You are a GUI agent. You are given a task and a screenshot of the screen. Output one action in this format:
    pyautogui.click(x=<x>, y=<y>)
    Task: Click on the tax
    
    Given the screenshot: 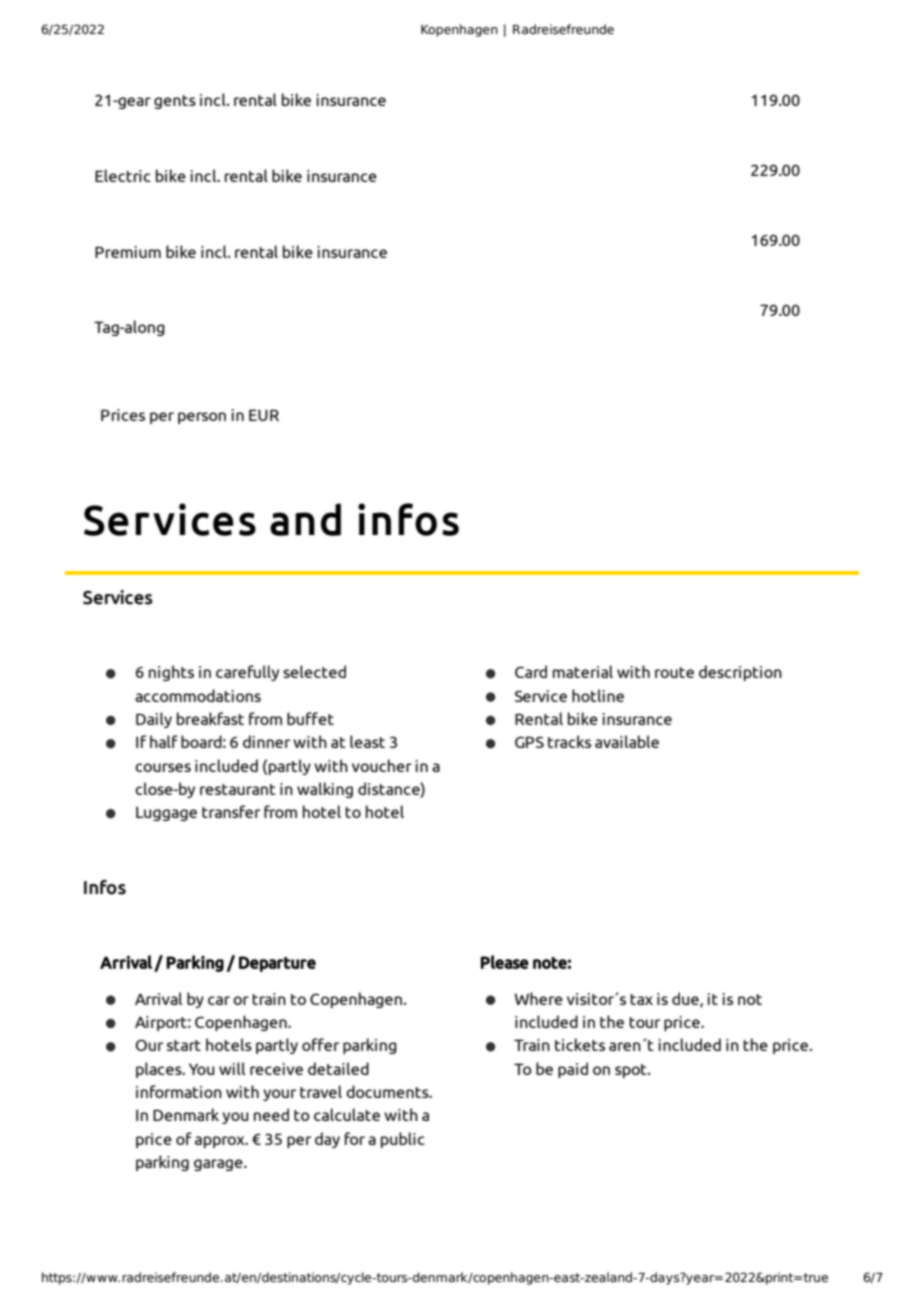 What is the action you would take?
    pyautogui.click(x=641, y=999)
